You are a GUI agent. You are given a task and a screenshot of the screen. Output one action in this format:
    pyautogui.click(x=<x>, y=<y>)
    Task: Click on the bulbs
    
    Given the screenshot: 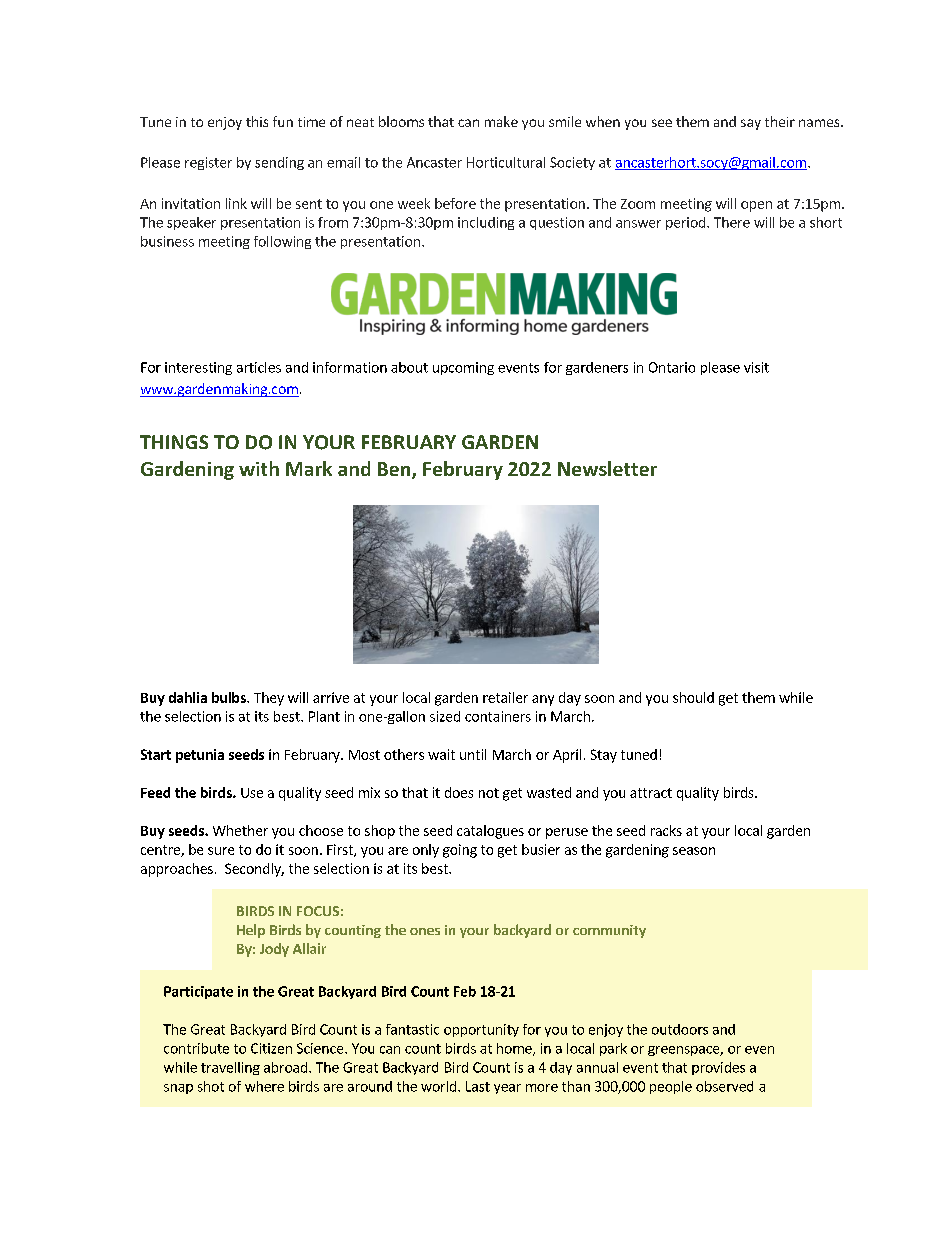 What is the action you would take?
    pyautogui.click(x=230, y=697)
